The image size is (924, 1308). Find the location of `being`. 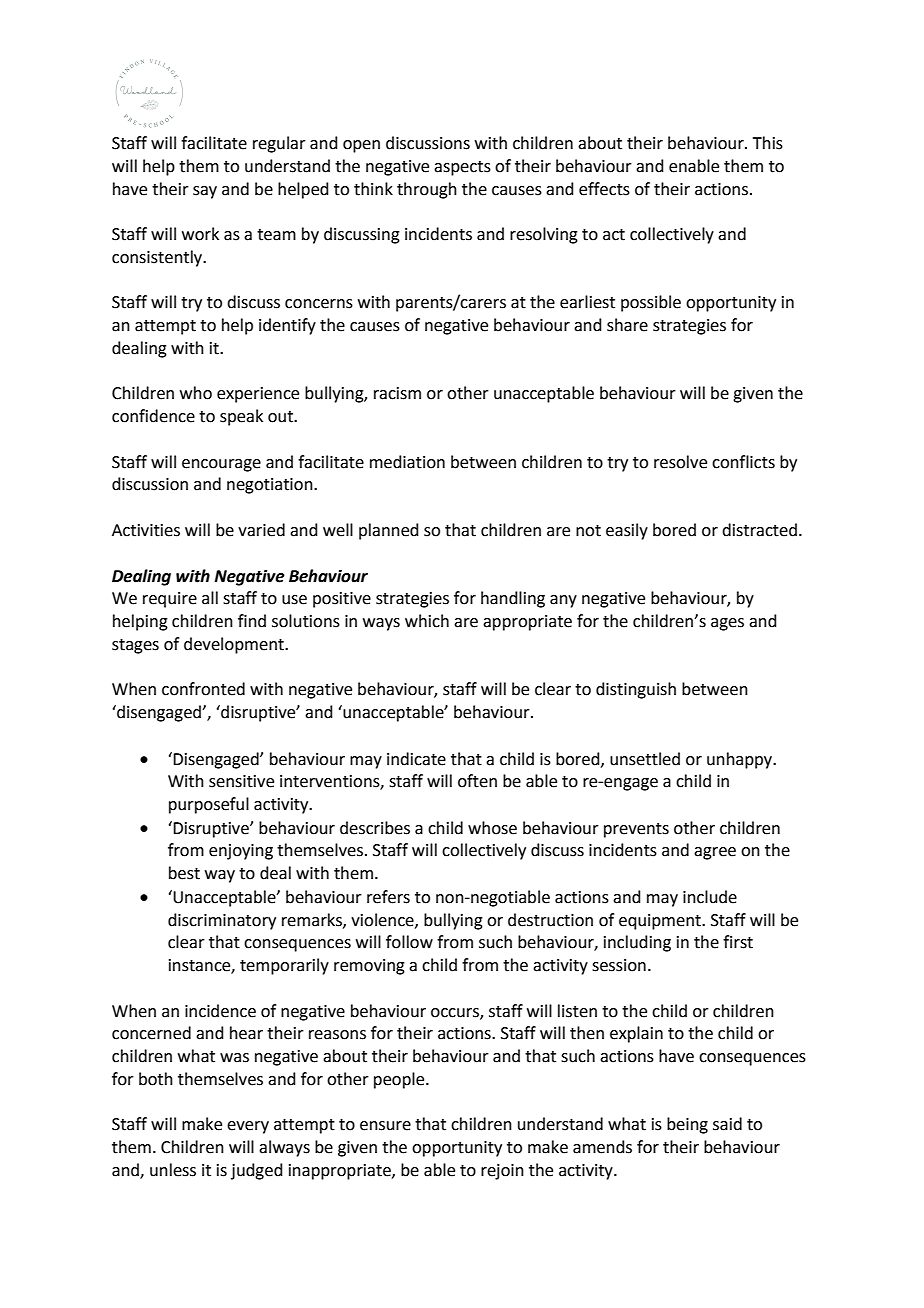

being is located at coordinates (687, 1125).
